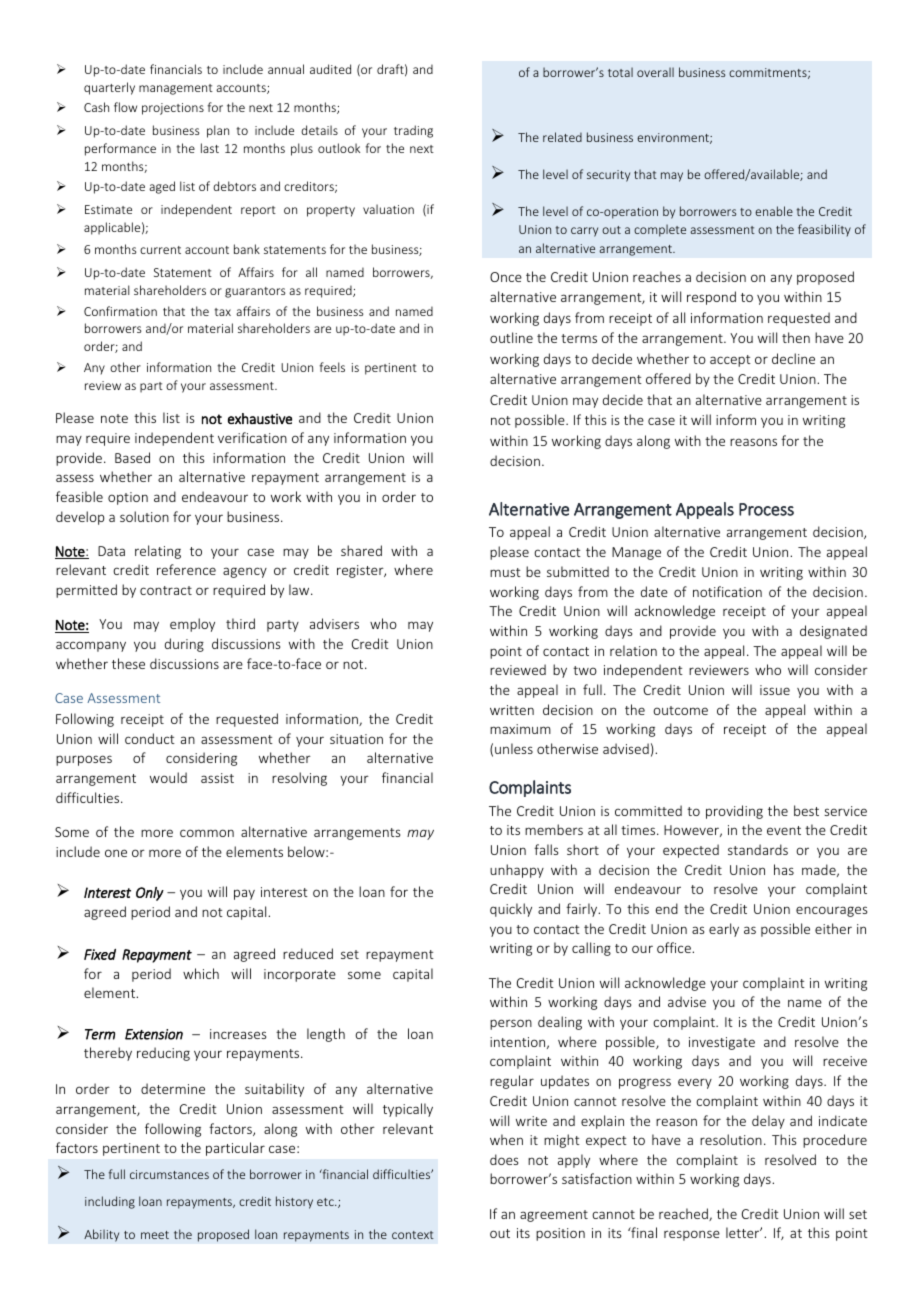 Image resolution: width=924 pixels, height=1308 pixels. What do you see at coordinates (413, 1235) in the page?
I see `context` at bounding box center [413, 1235].
